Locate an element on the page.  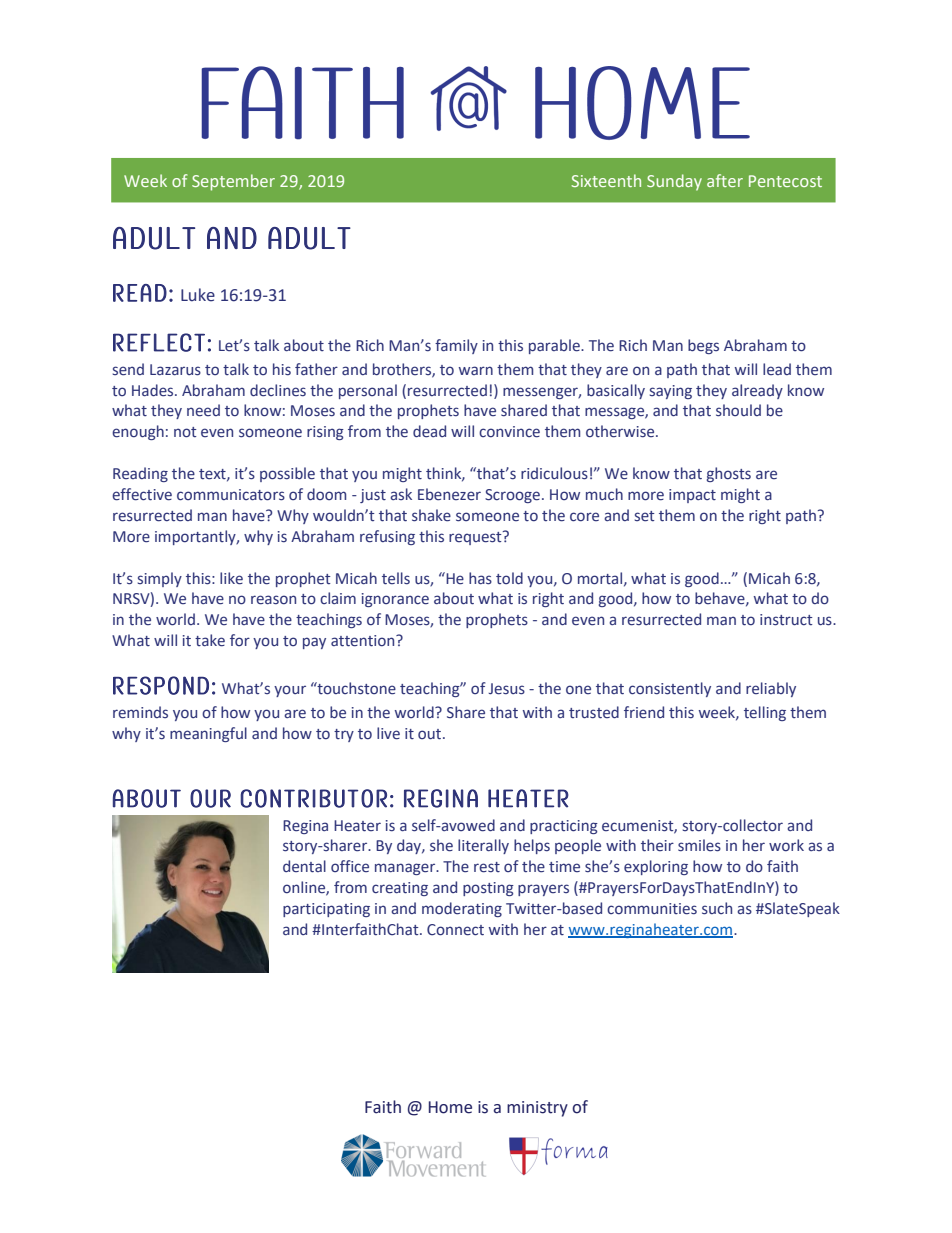
Sixteenth is located at coordinates (606, 180).
